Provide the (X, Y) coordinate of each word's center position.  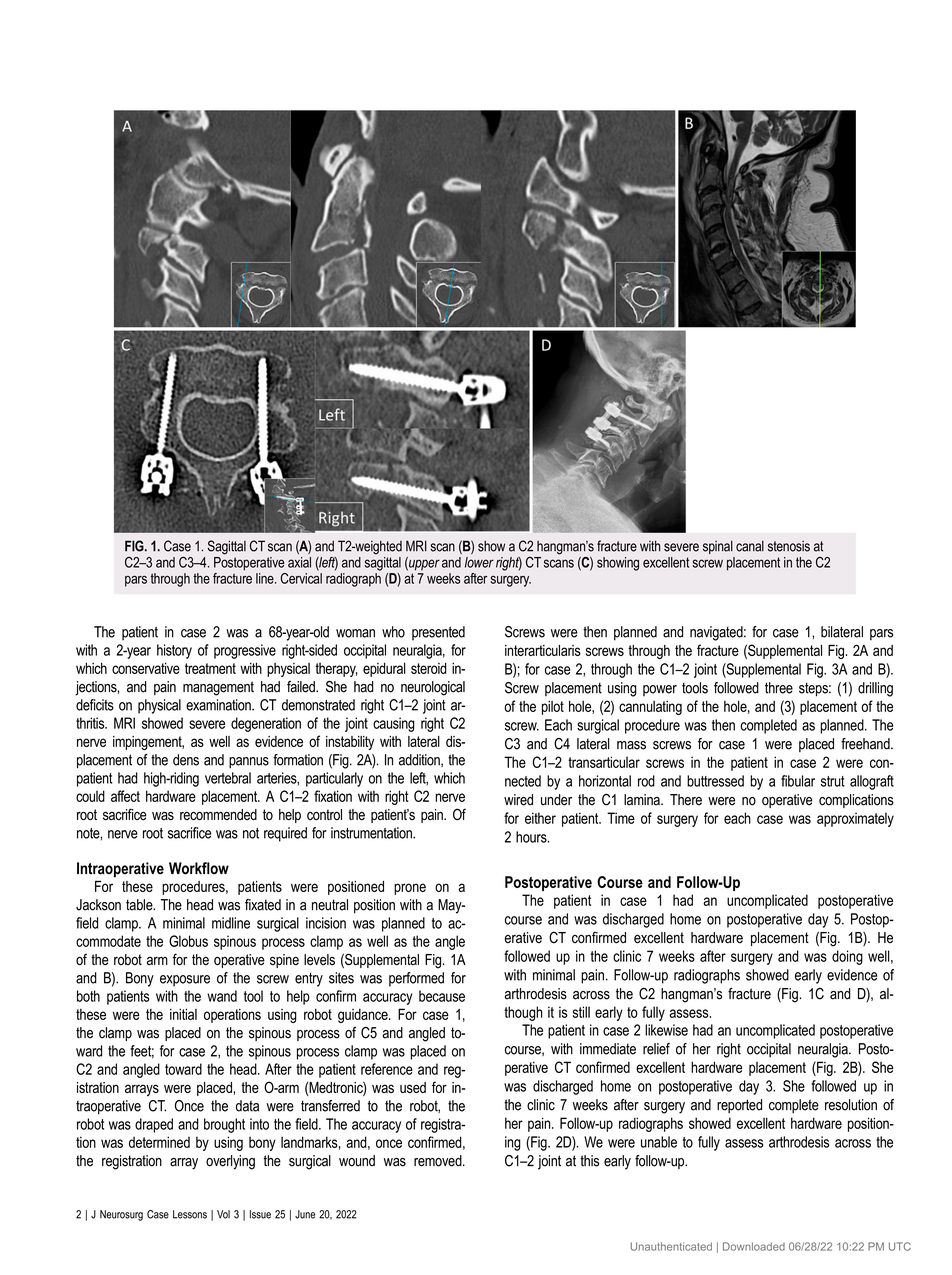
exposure (185, 981)
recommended (218, 815)
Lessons (190, 1214)
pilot (553, 708)
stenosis (789, 546)
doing (847, 957)
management (218, 688)
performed (416, 979)
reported (739, 1106)
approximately (855, 819)
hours (532, 837)
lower (479, 562)
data (247, 1106)
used (413, 1087)
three (779, 688)
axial (299, 562)
